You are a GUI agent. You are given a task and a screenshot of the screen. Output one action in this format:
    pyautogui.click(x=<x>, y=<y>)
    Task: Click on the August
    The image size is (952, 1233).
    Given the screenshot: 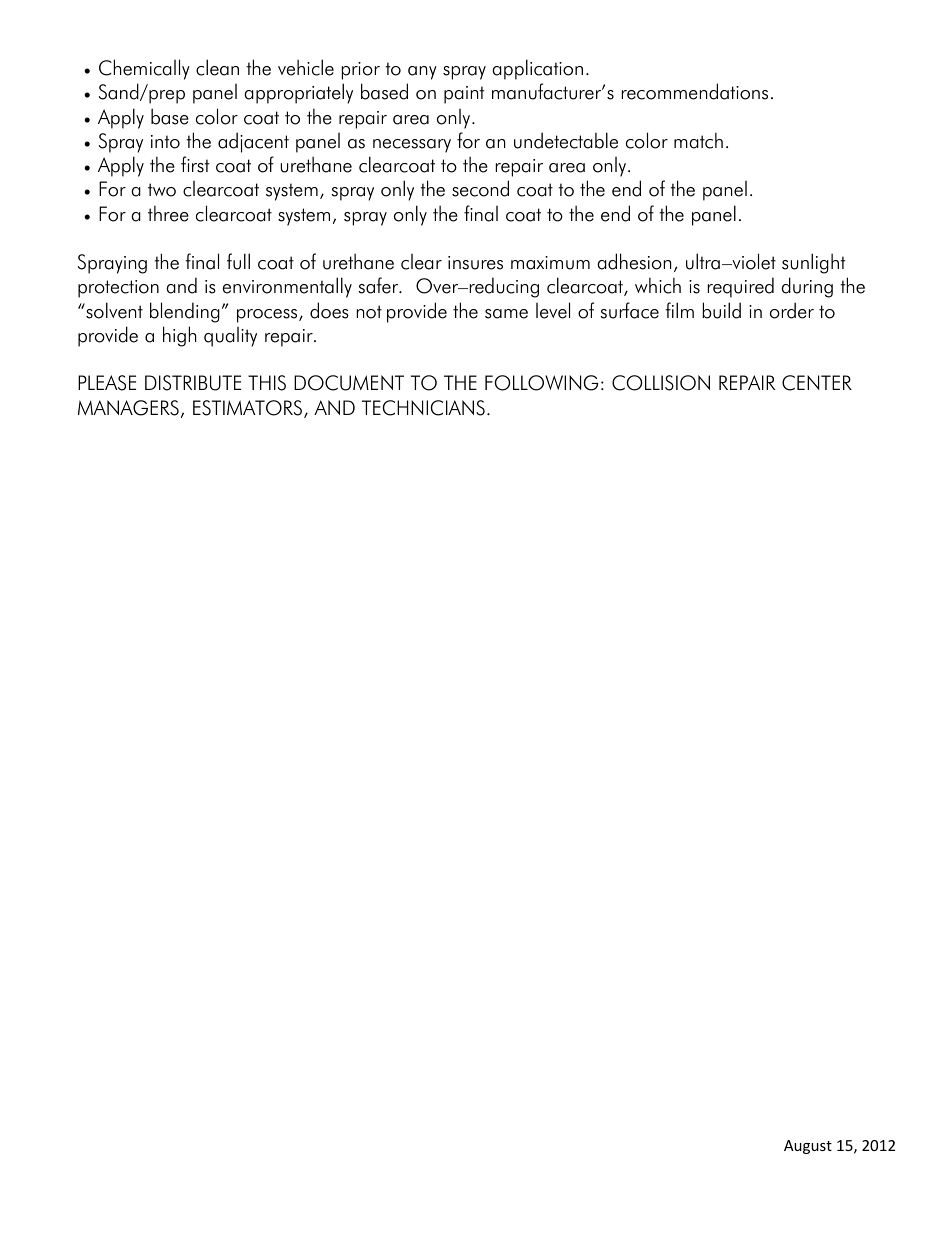 What is the action you would take?
    pyautogui.click(x=808, y=1147)
